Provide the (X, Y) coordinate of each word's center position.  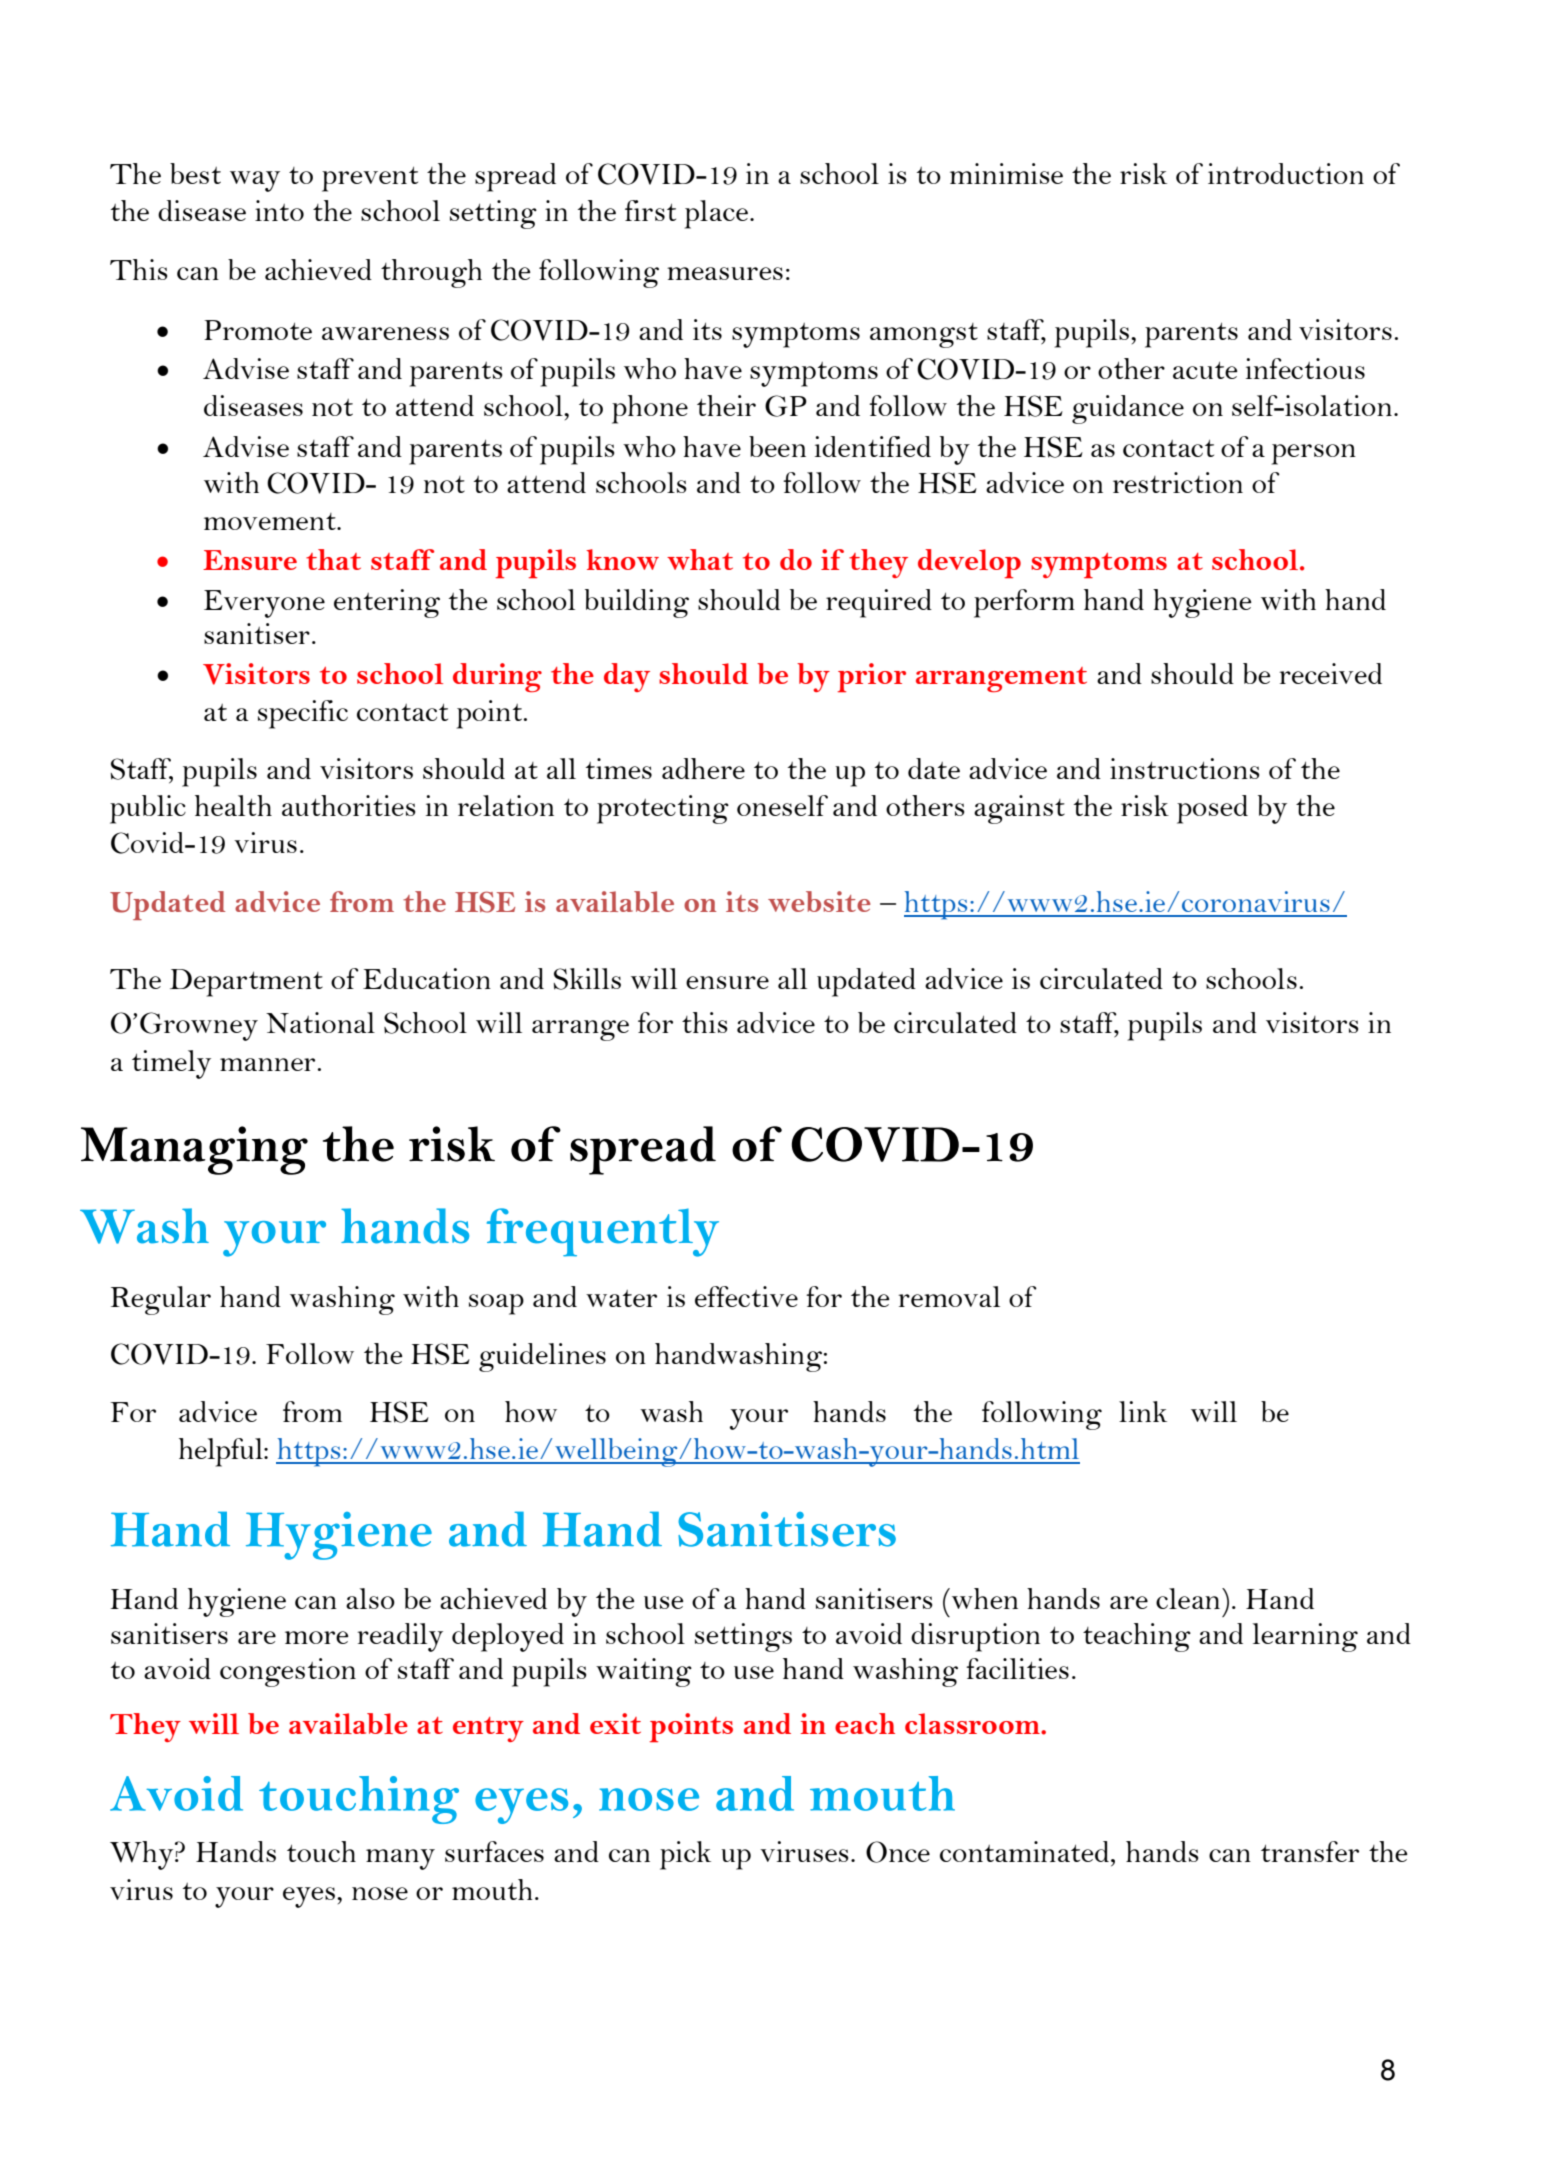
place (716, 214)
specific (303, 714)
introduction (1286, 173)
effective (746, 1296)
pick (685, 1855)
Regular (161, 1300)
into (279, 210)
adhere (703, 768)
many (400, 1859)
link (1143, 1411)
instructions (1185, 768)
